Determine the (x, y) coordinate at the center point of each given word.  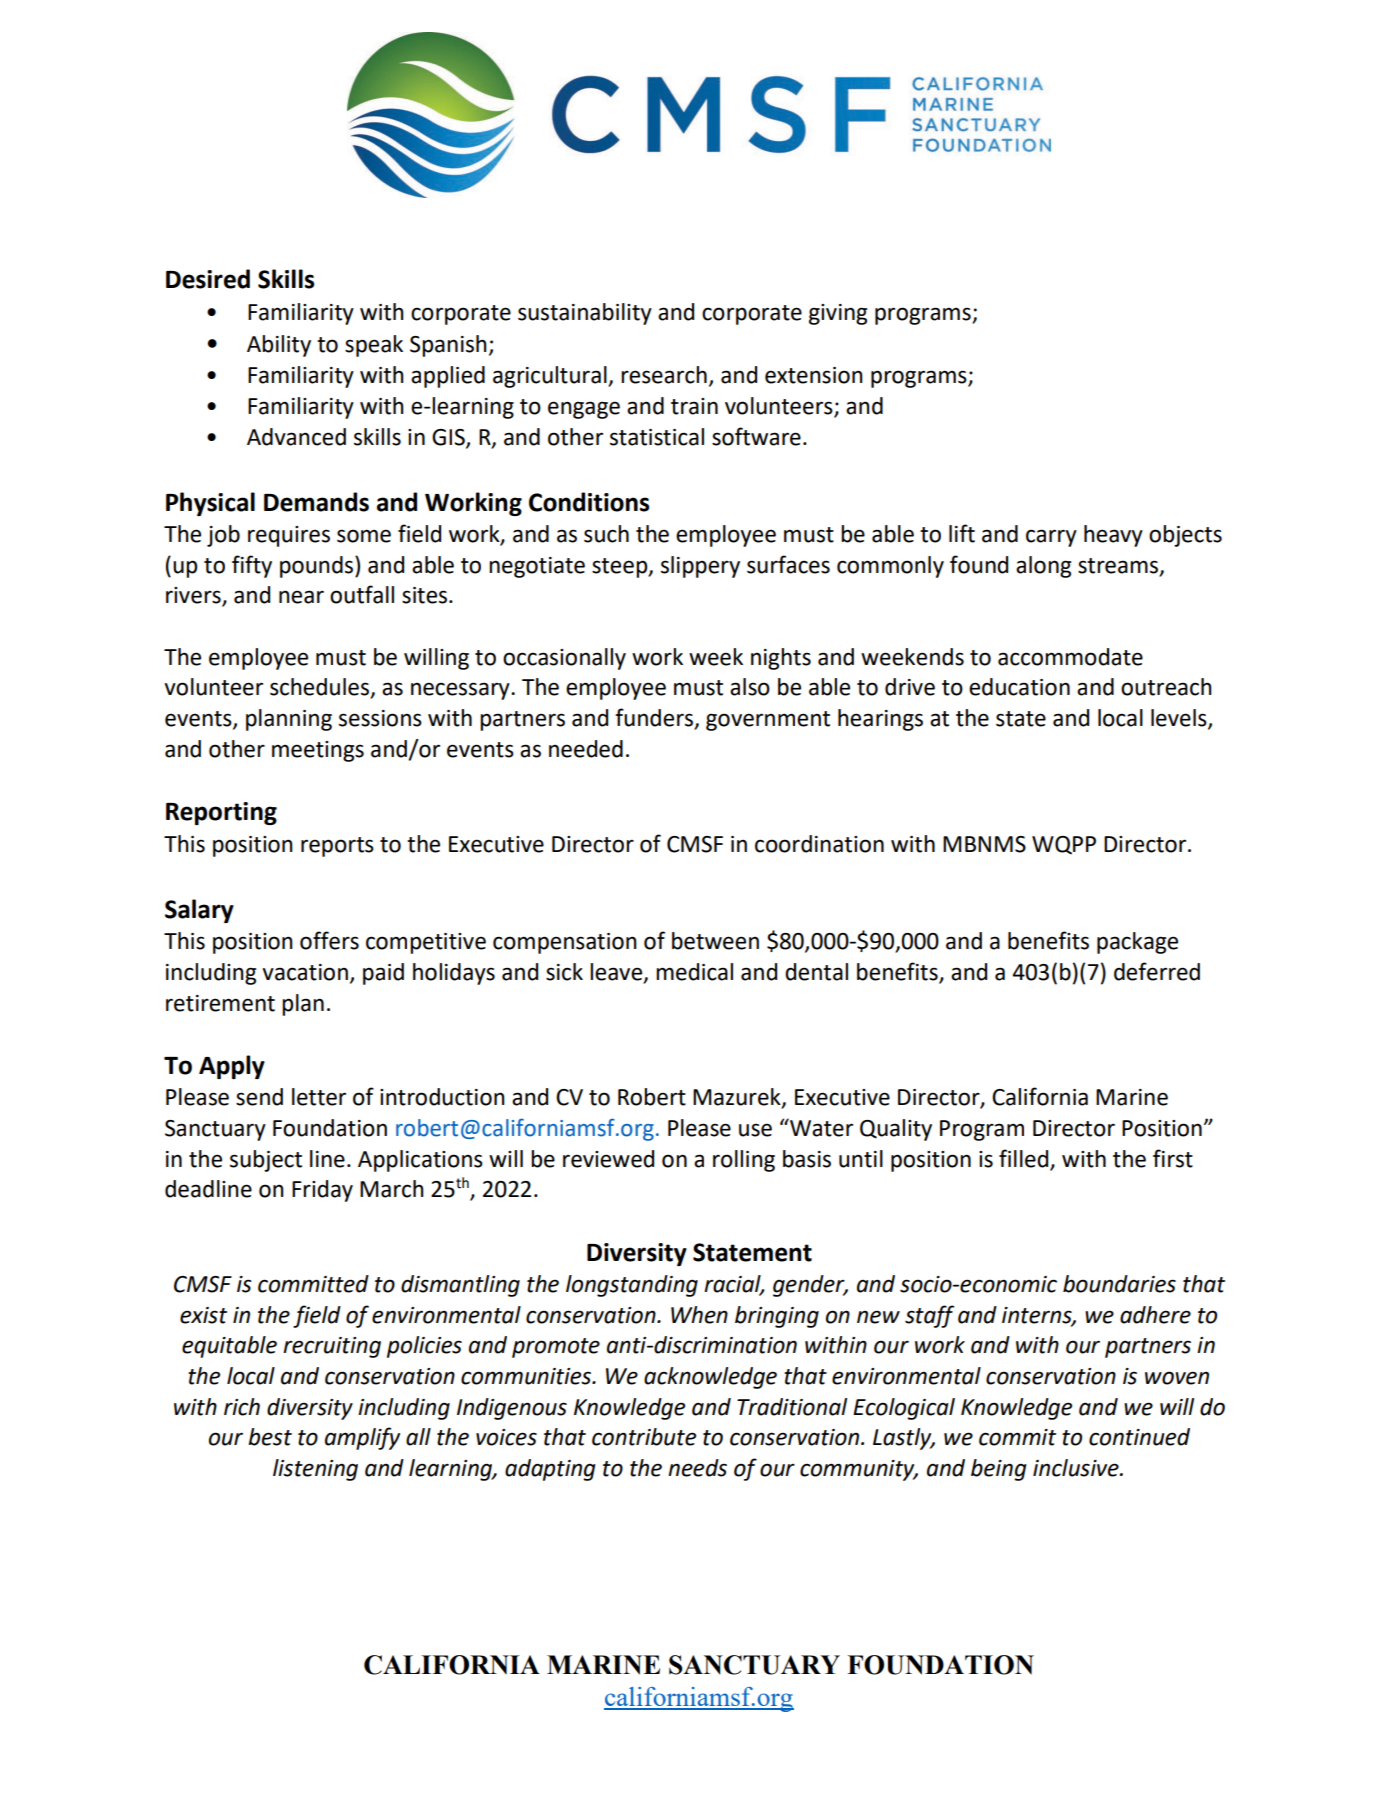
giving (838, 314)
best (270, 1437)
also (750, 687)
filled (1023, 1158)
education (1019, 687)
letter (319, 1097)
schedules (321, 688)
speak (374, 346)
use (755, 1130)
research (664, 375)
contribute (644, 1437)
